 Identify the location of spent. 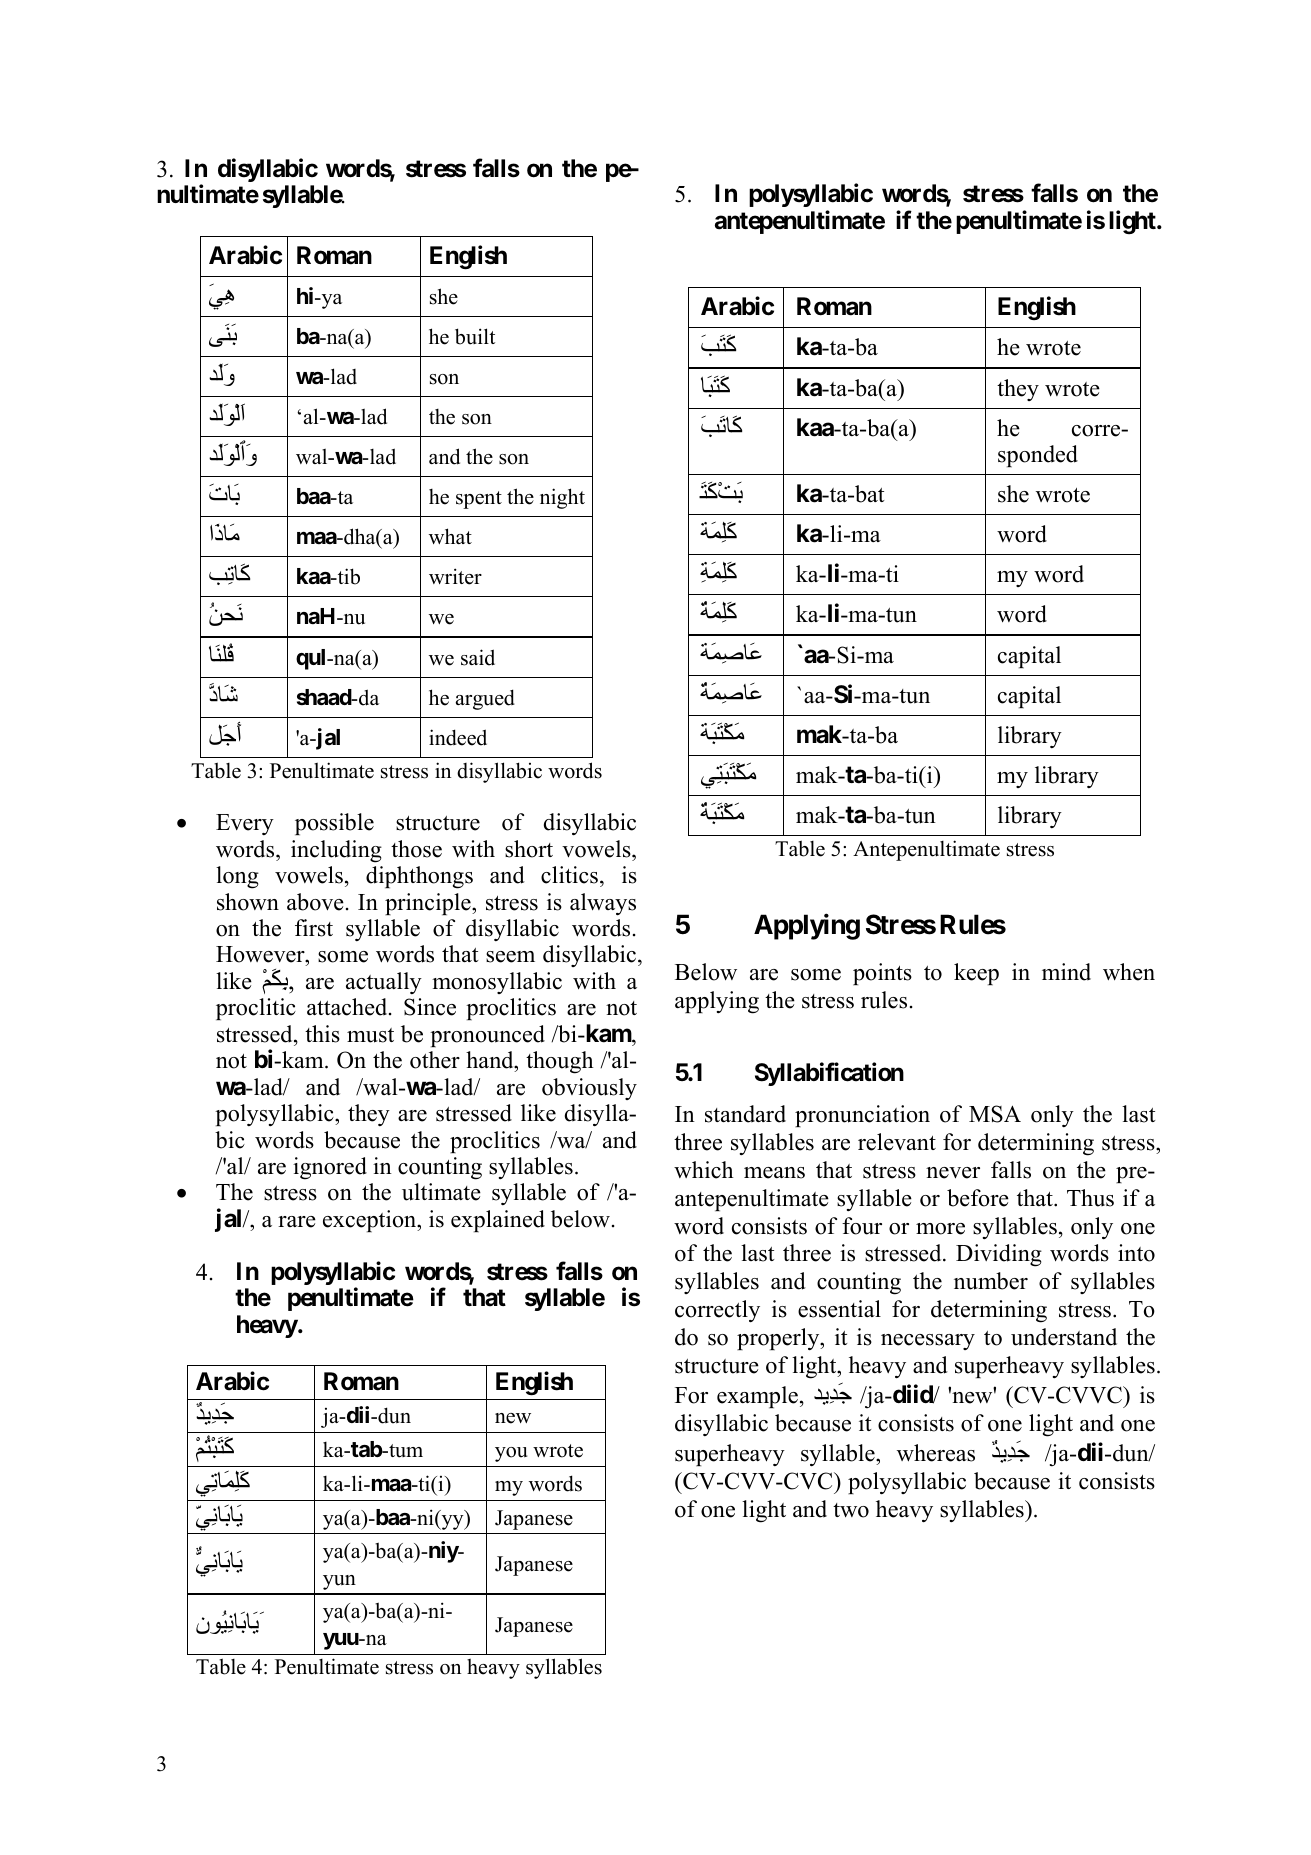
(479, 500).
